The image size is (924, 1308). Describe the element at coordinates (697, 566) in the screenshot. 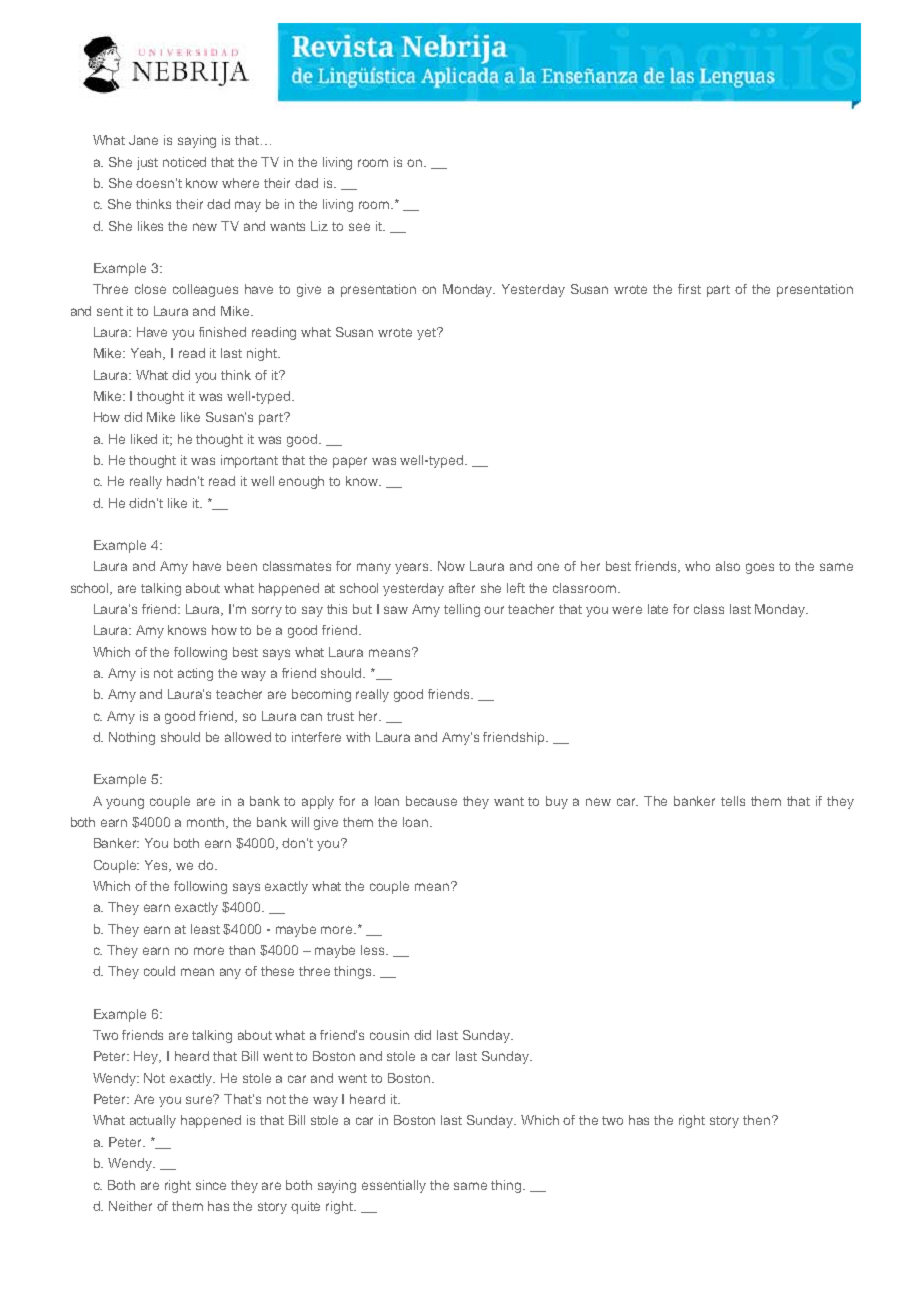

I see `who` at that location.
